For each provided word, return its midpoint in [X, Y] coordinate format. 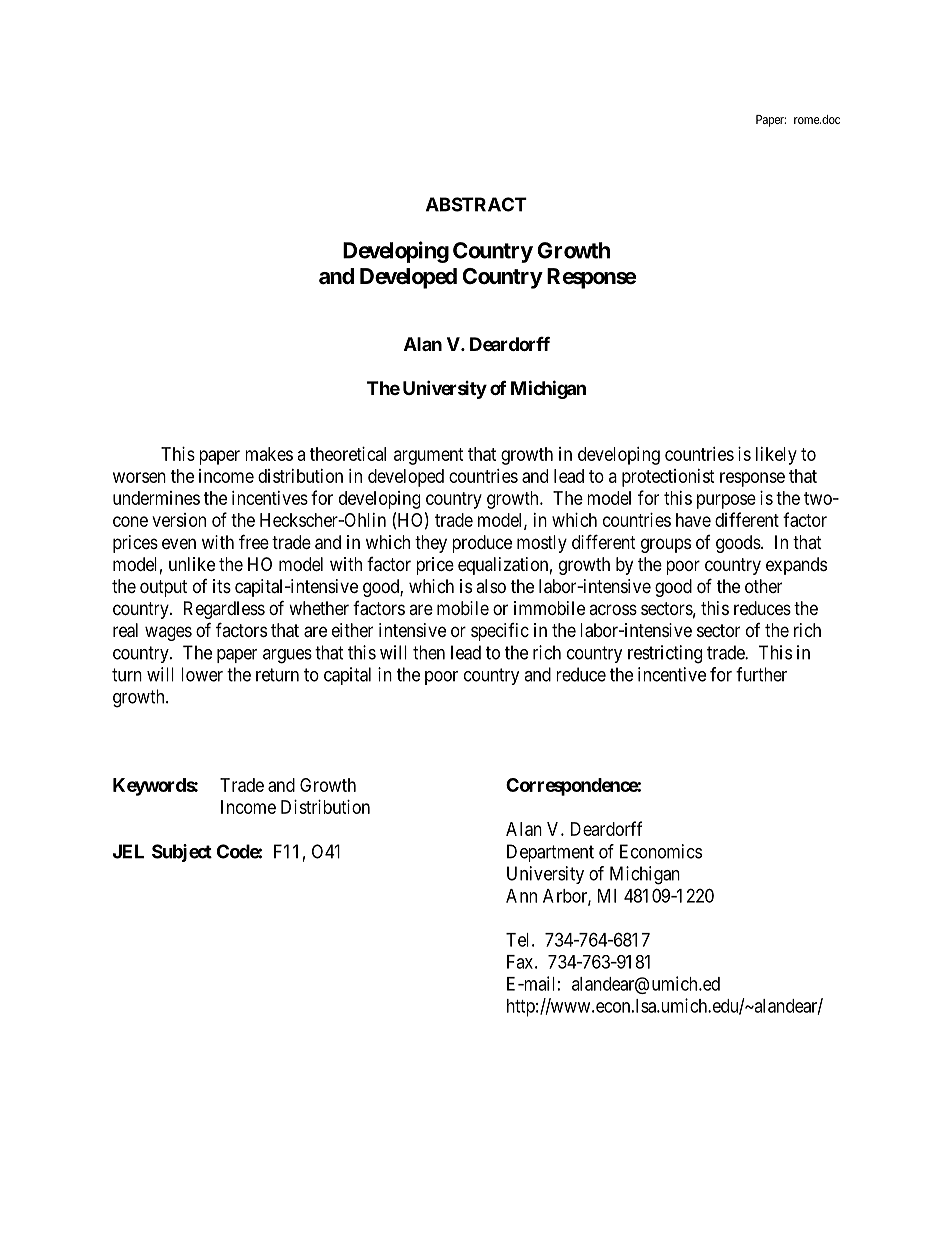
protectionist [668, 478]
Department [550, 853]
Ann [521, 896]
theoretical [348, 454]
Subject [182, 853]
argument [429, 456]
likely [776, 456]
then [429, 652]
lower [202, 674]
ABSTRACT [476, 204]
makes [269, 454]
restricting [665, 654]
